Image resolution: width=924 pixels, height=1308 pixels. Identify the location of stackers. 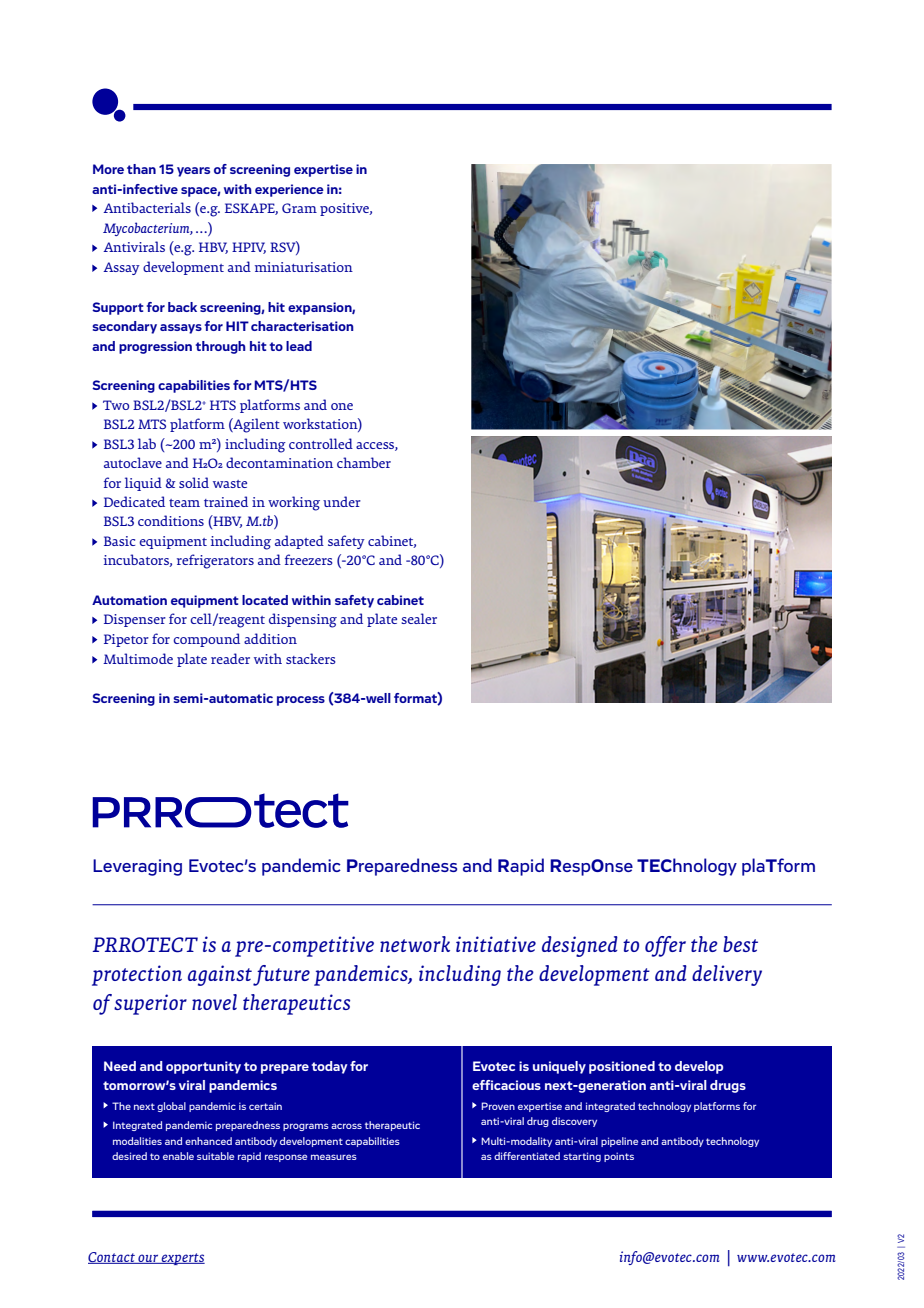
(311, 658).
